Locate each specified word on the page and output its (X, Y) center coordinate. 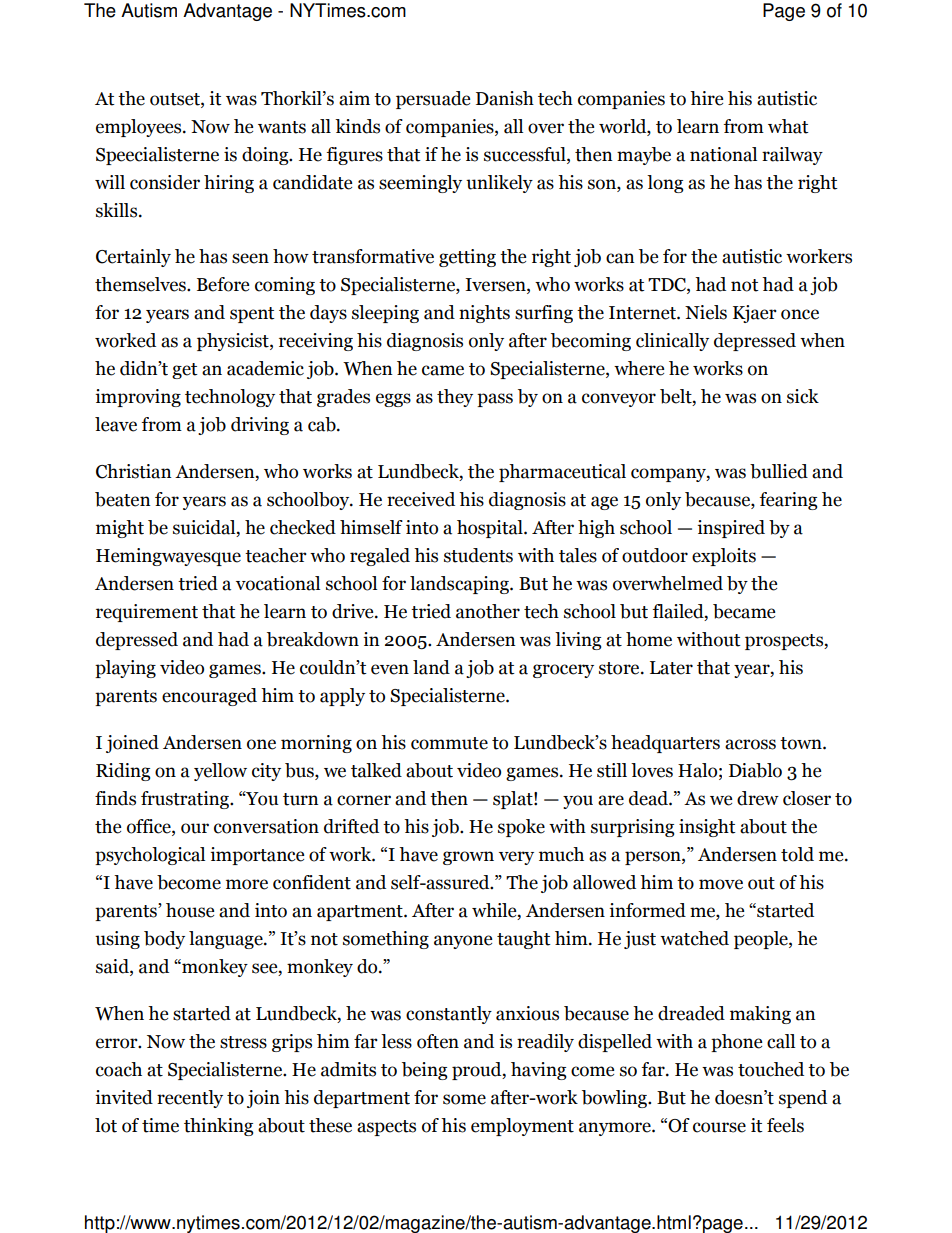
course (719, 1127)
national (723, 154)
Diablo (755, 770)
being (424, 1071)
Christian (134, 471)
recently (190, 1099)
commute (449, 743)
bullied (779, 471)
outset (176, 99)
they (455, 398)
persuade (433, 100)
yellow (220, 772)
